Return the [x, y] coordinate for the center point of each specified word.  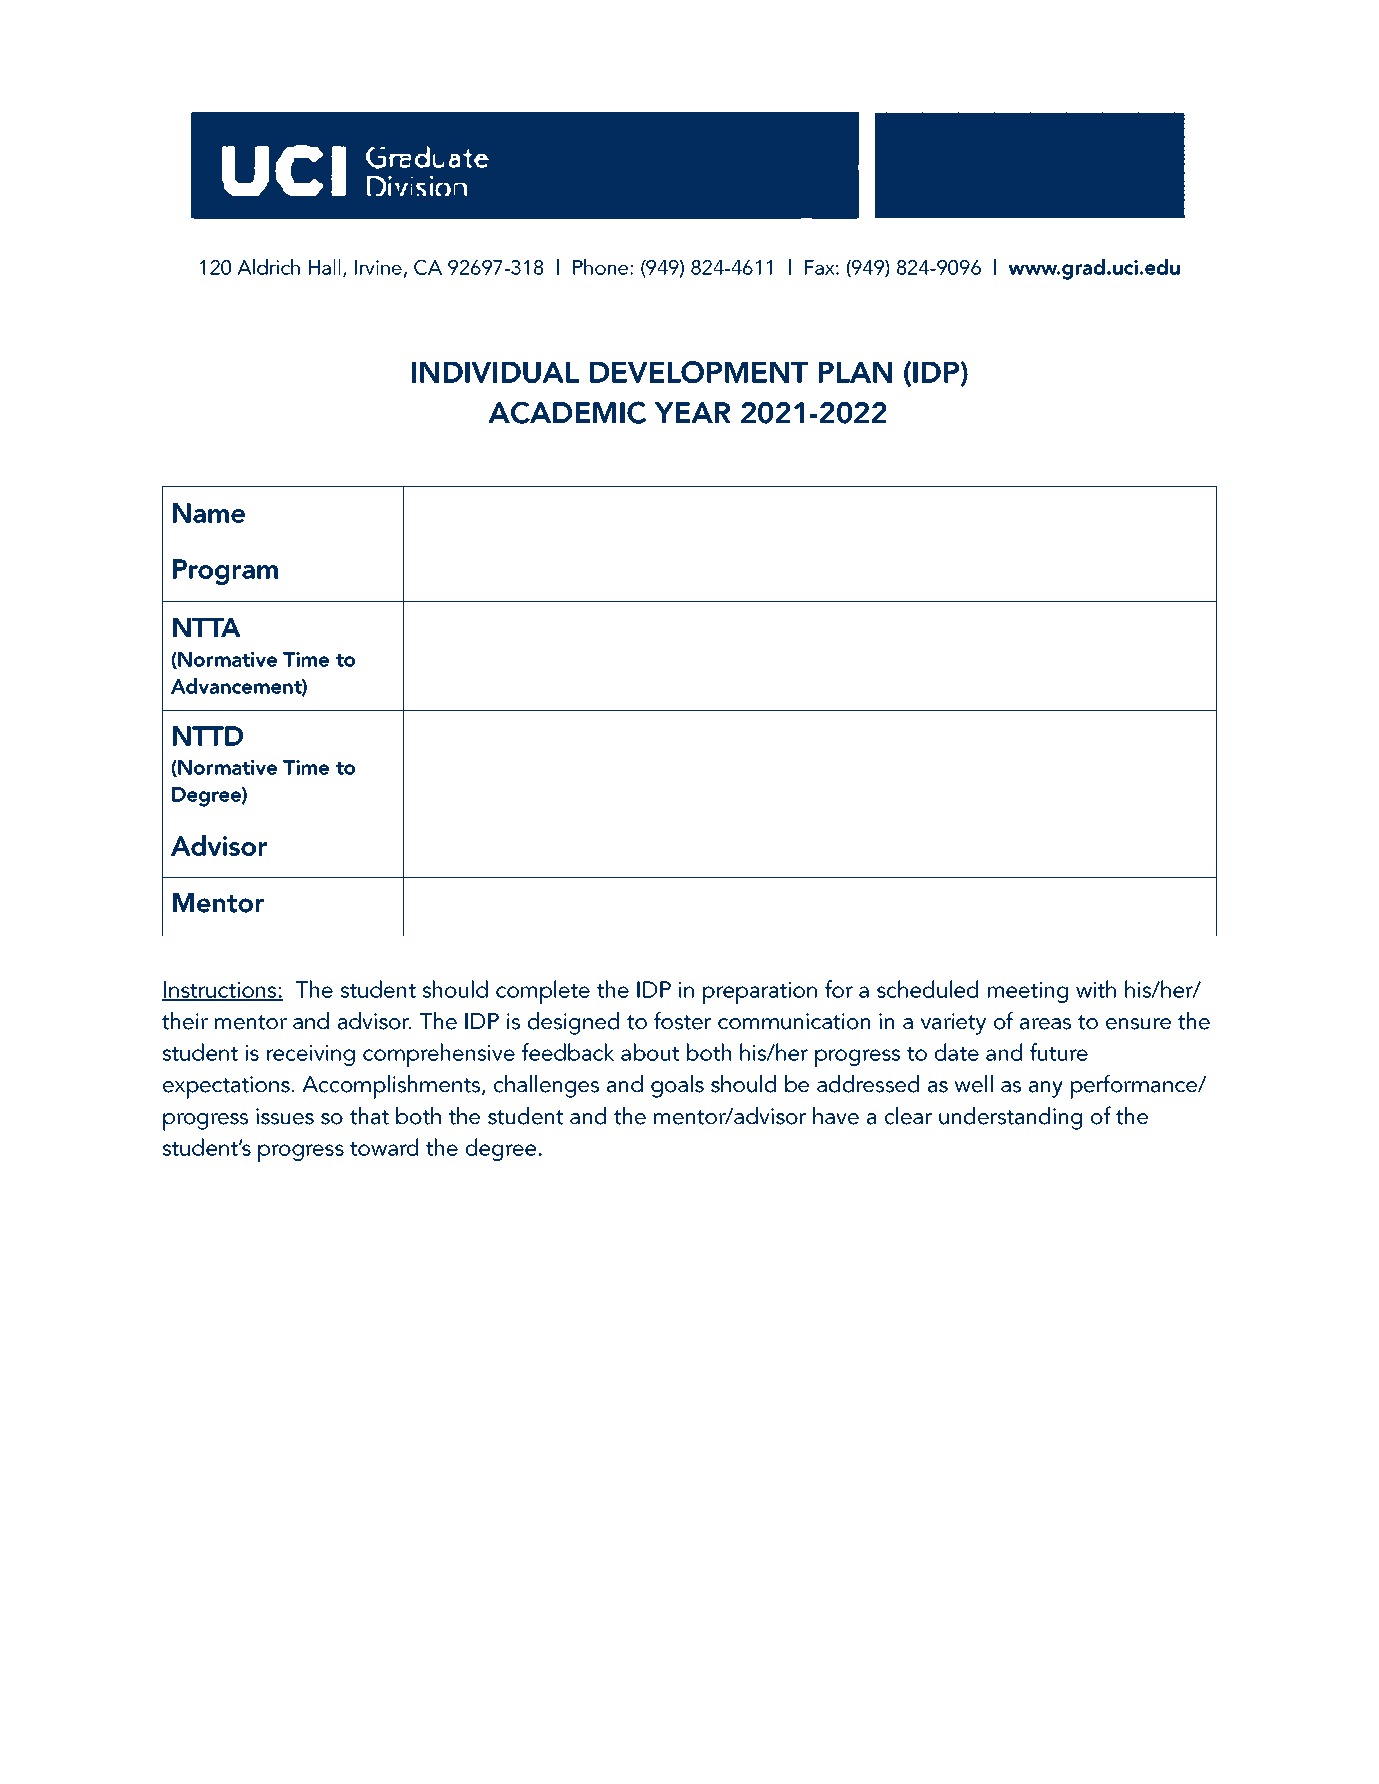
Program [225, 572]
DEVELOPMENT [699, 372]
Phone [602, 267]
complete [543, 992]
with [1096, 989]
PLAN [855, 372]
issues [285, 1116]
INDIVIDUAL [495, 372]
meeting [1028, 992]
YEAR [693, 412]
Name [209, 513]
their [185, 1021]
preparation [760, 993]
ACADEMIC [567, 412]
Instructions [220, 991]
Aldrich [268, 267]
